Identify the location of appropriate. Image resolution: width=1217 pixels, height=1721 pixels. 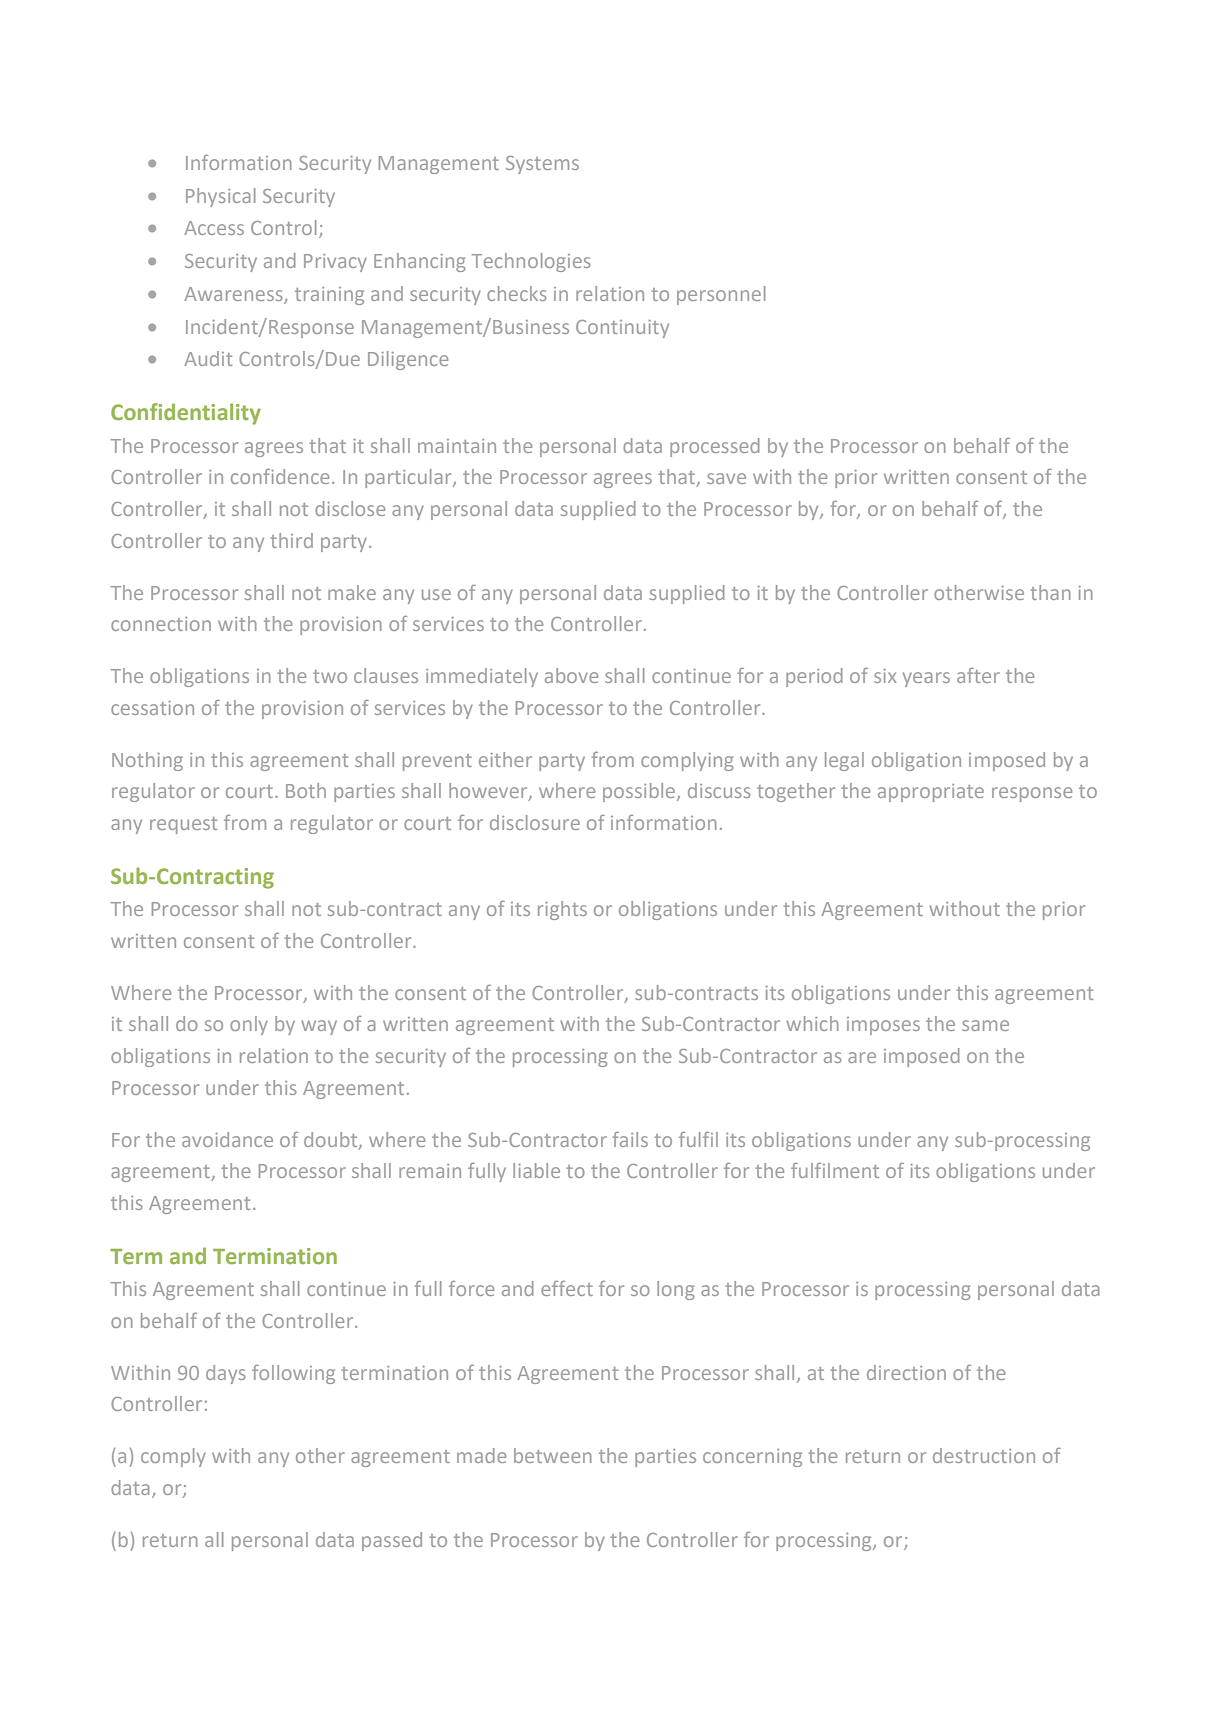
(931, 793).
